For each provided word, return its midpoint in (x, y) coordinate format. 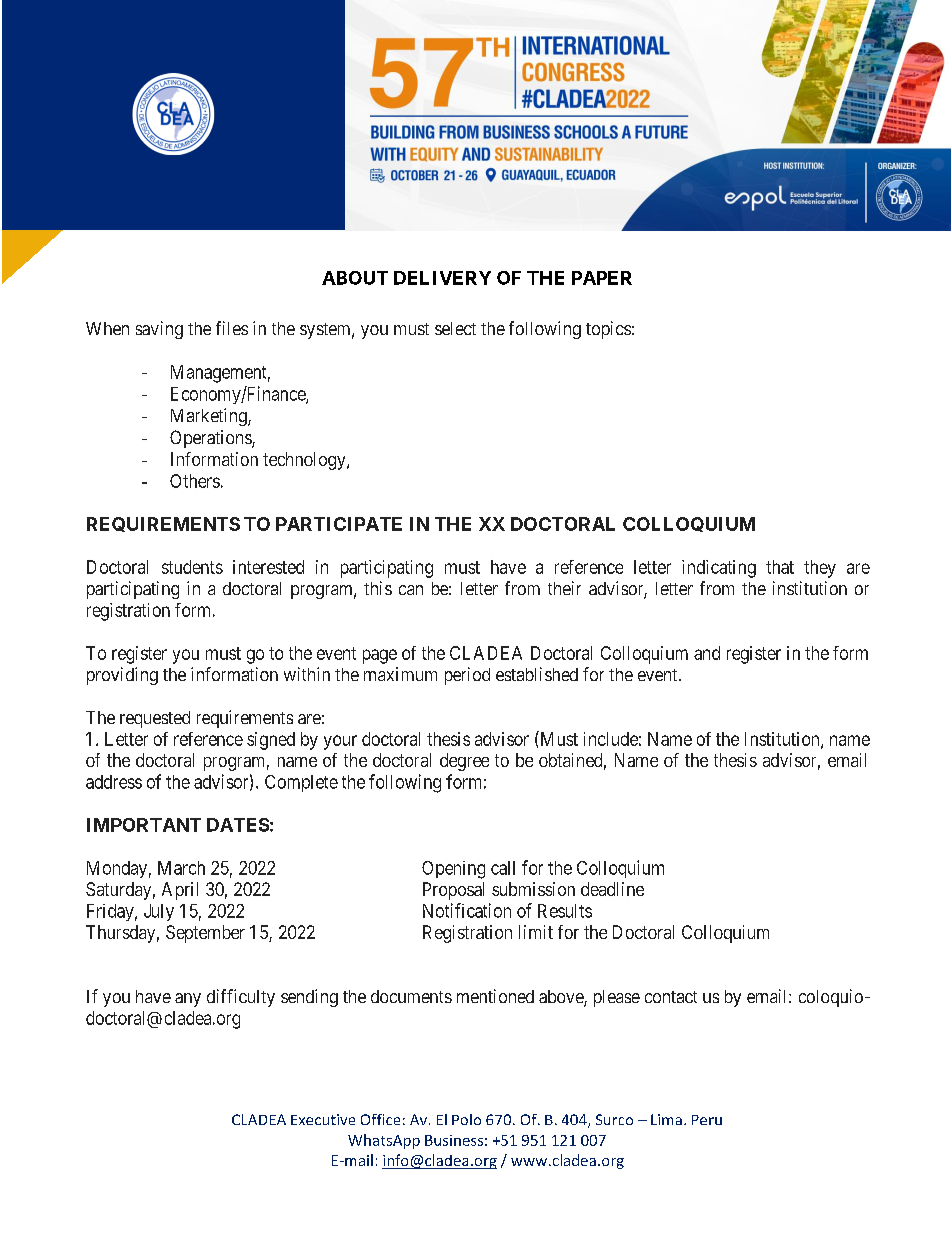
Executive (323, 1119)
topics (608, 330)
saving (159, 330)
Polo (466, 1119)
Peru (707, 1120)
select (455, 328)
